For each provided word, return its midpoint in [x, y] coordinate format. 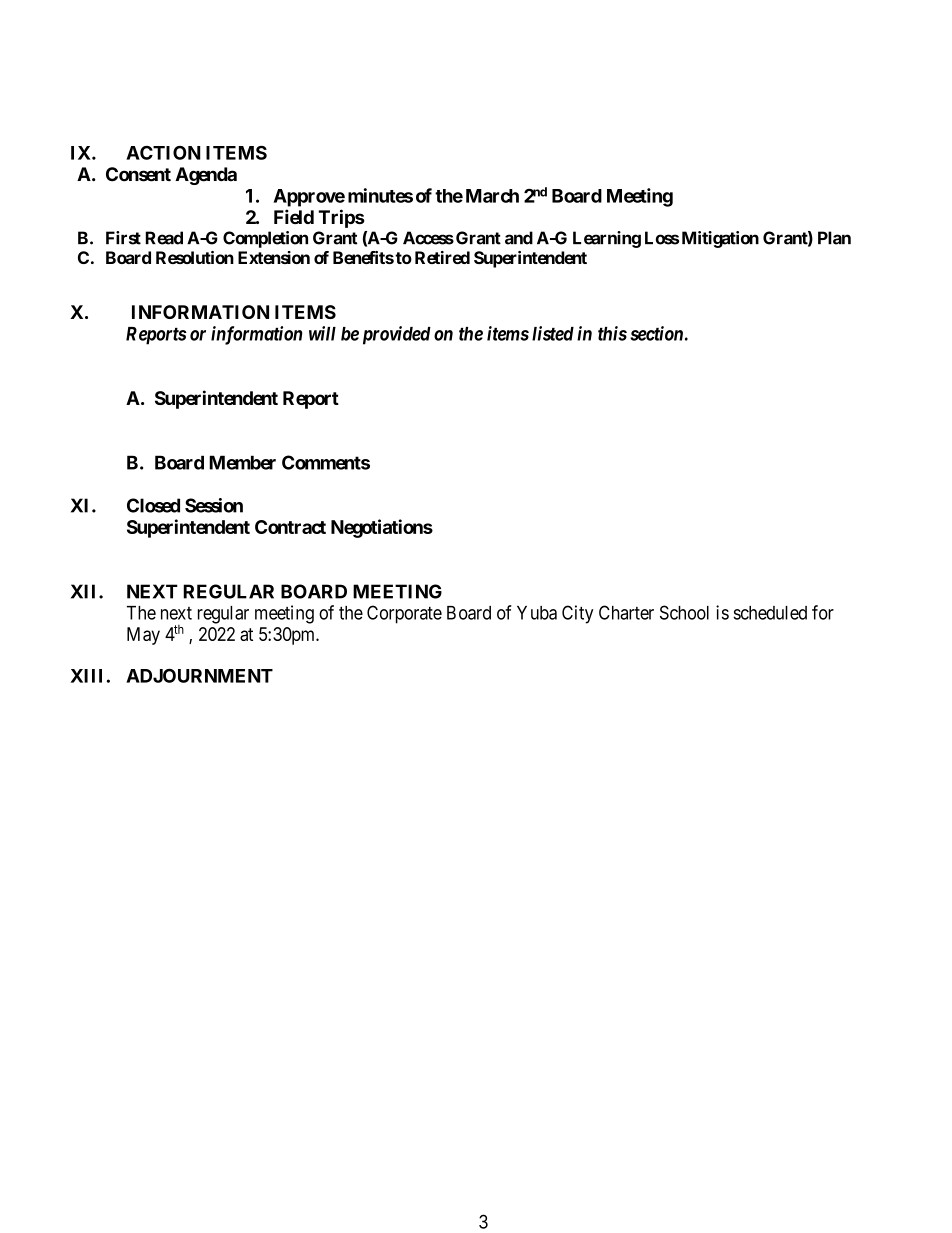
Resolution [195, 257]
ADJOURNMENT [199, 675]
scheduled [770, 613]
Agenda [206, 176]
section [656, 333]
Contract [290, 527]
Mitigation [720, 239]
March [492, 196]
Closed [153, 505]
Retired [442, 257]
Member [242, 462]
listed [553, 333]
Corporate [404, 614]
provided [397, 335]
